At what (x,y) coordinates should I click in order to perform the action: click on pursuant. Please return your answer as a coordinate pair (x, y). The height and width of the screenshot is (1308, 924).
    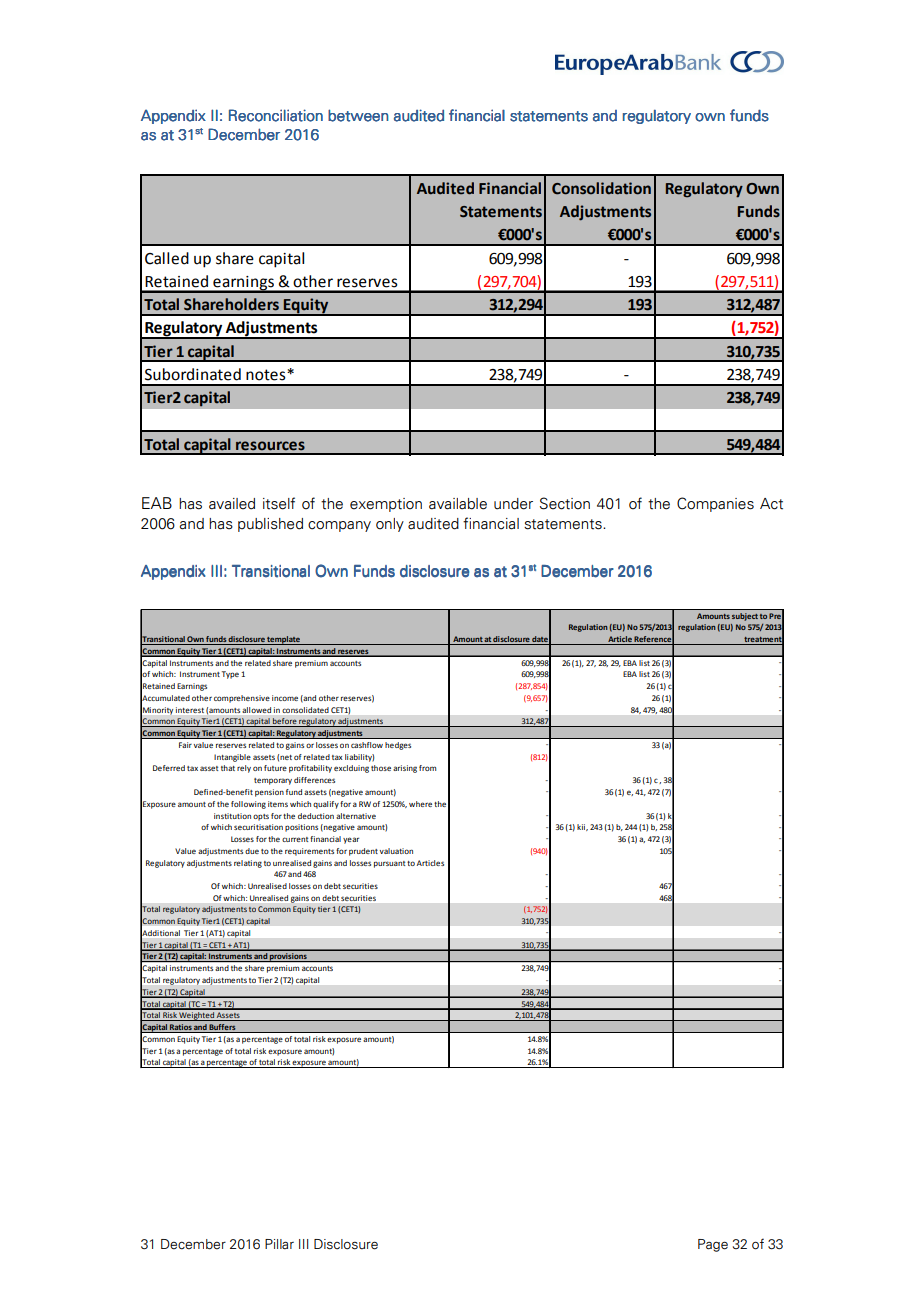
    Looking at the image, I should click on (389, 864).
